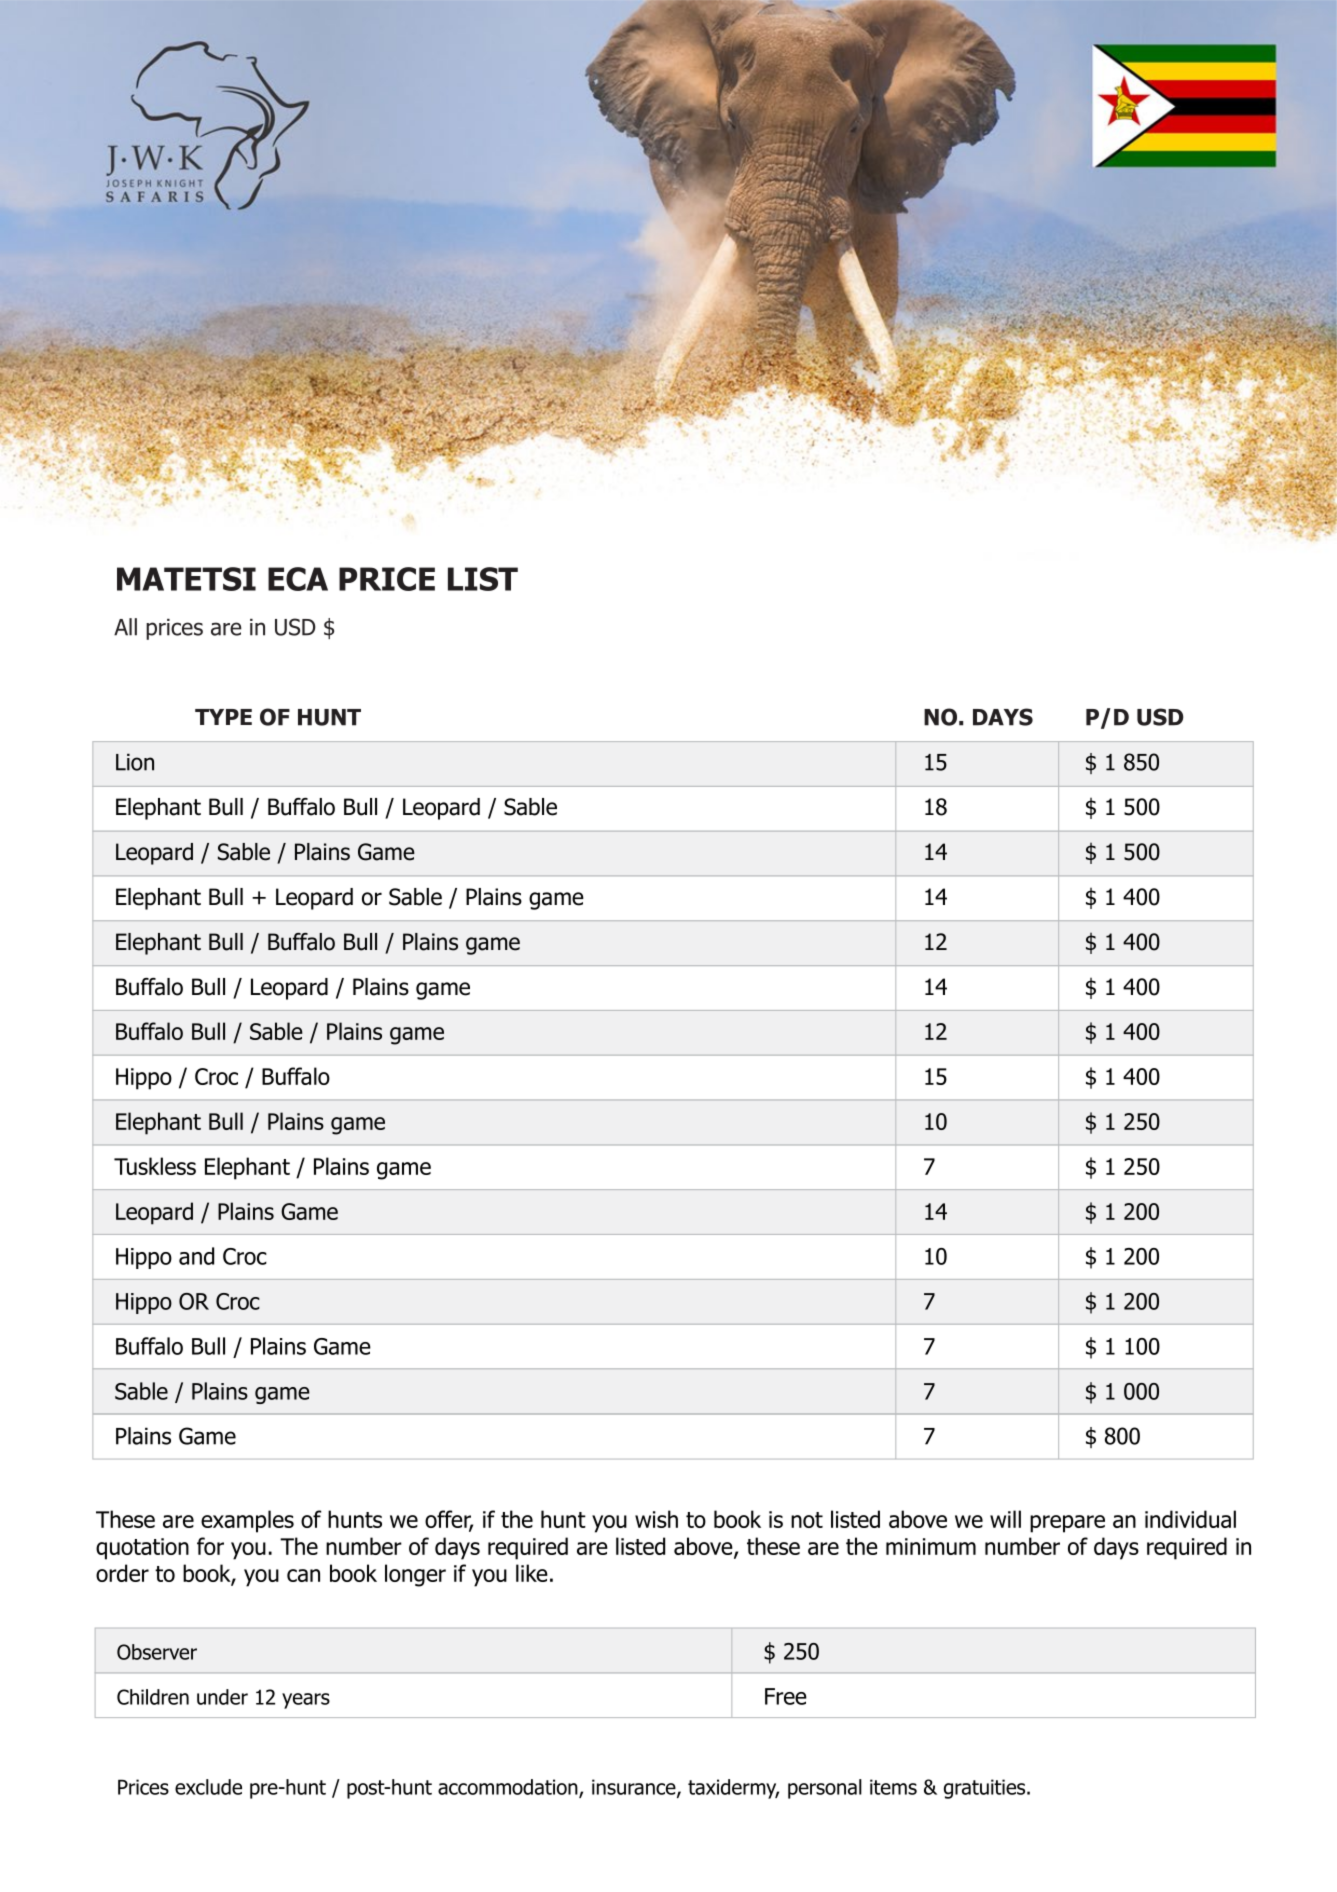 This screenshot has width=1337, height=1892. Describe the element at coordinates (656, 1519) in the screenshot. I see `wish` at that location.
